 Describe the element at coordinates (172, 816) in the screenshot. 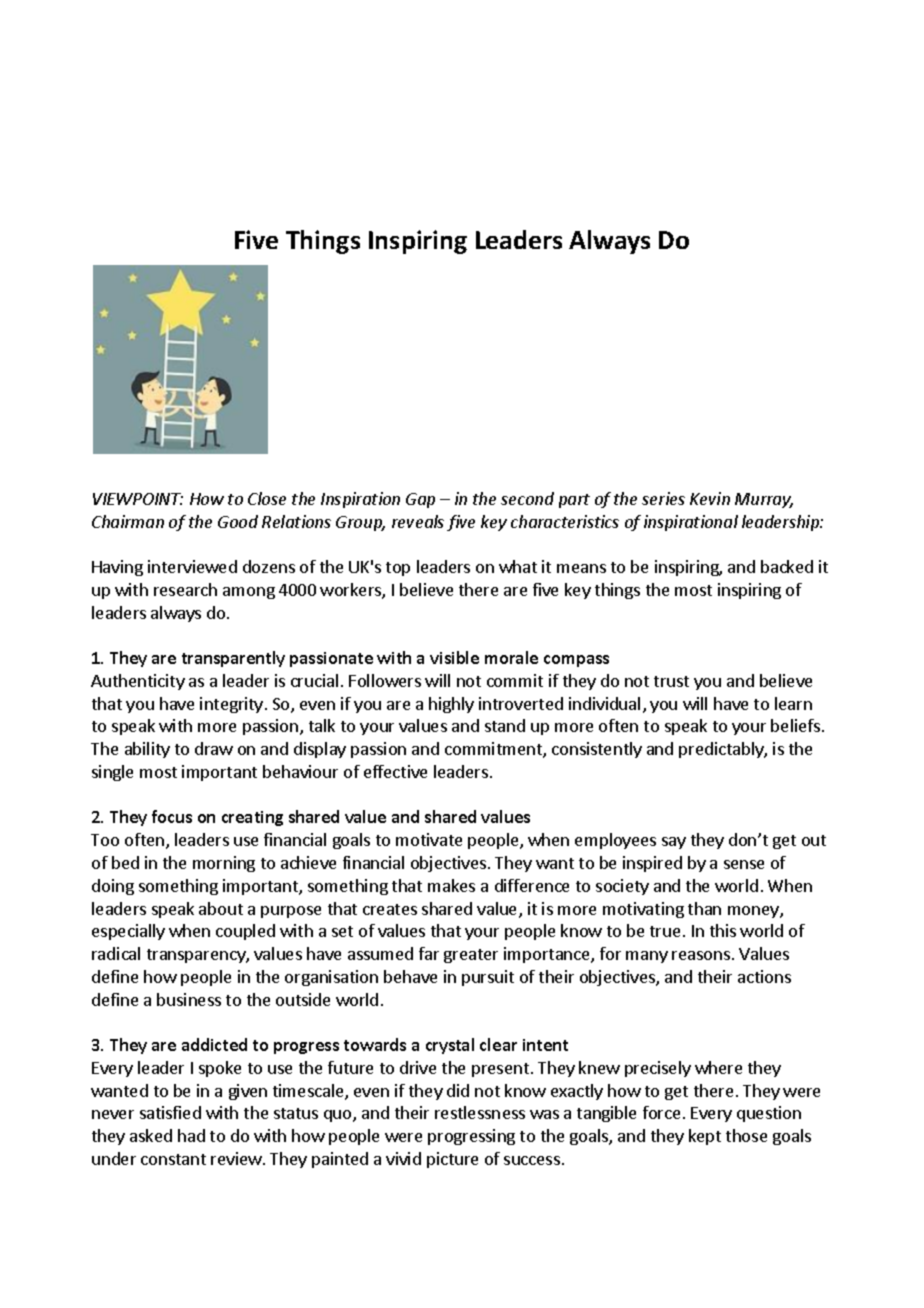

I see `focus` at that location.
